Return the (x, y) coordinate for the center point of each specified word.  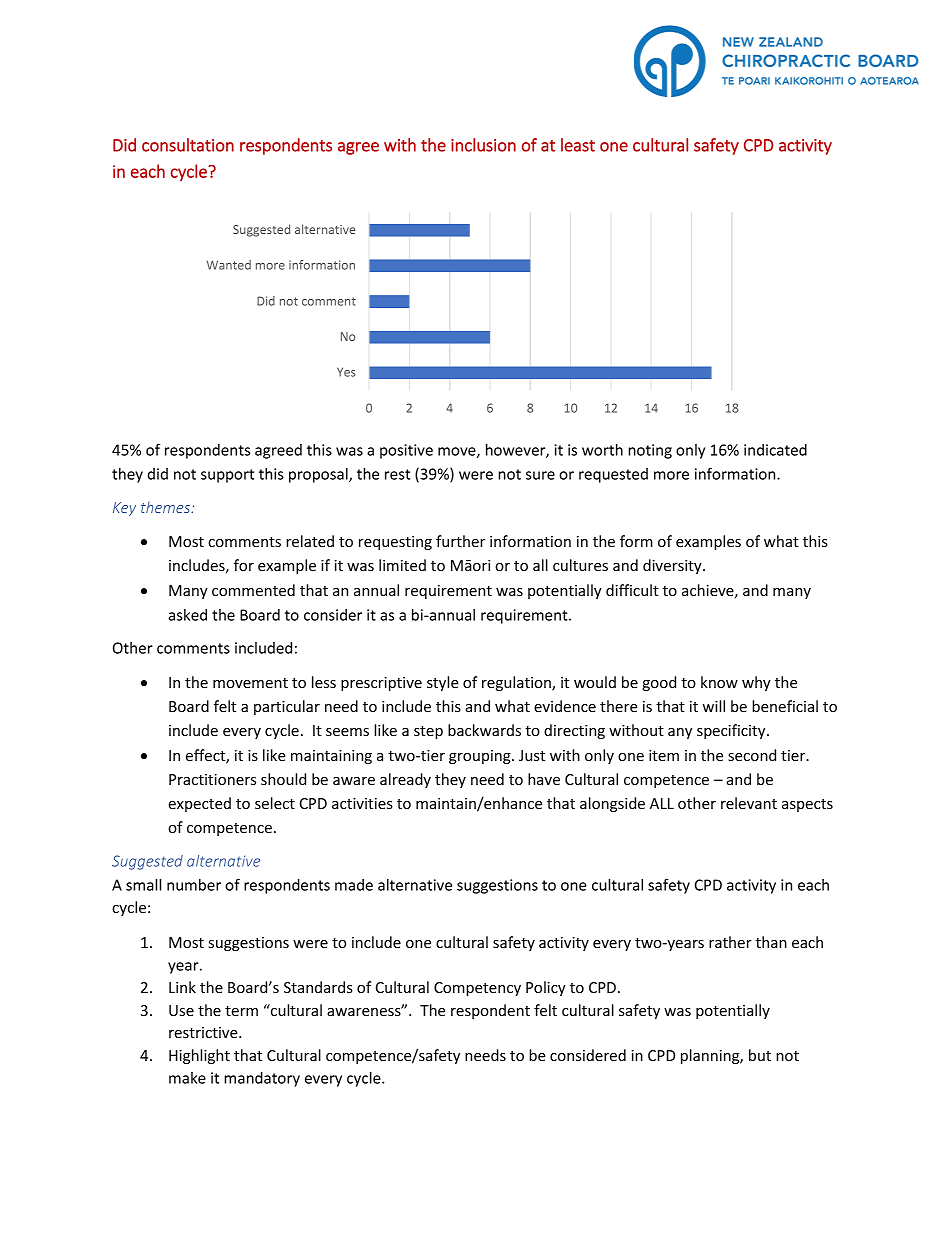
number (194, 885)
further (460, 541)
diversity (673, 566)
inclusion (483, 145)
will (713, 706)
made (354, 885)
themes (167, 507)
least (578, 145)
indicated (775, 450)
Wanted (229, 265)
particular (287, 707)
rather (730, 942)
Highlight (199, 1056)
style (443, 683)
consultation (188, 145)
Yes (346, 372)
